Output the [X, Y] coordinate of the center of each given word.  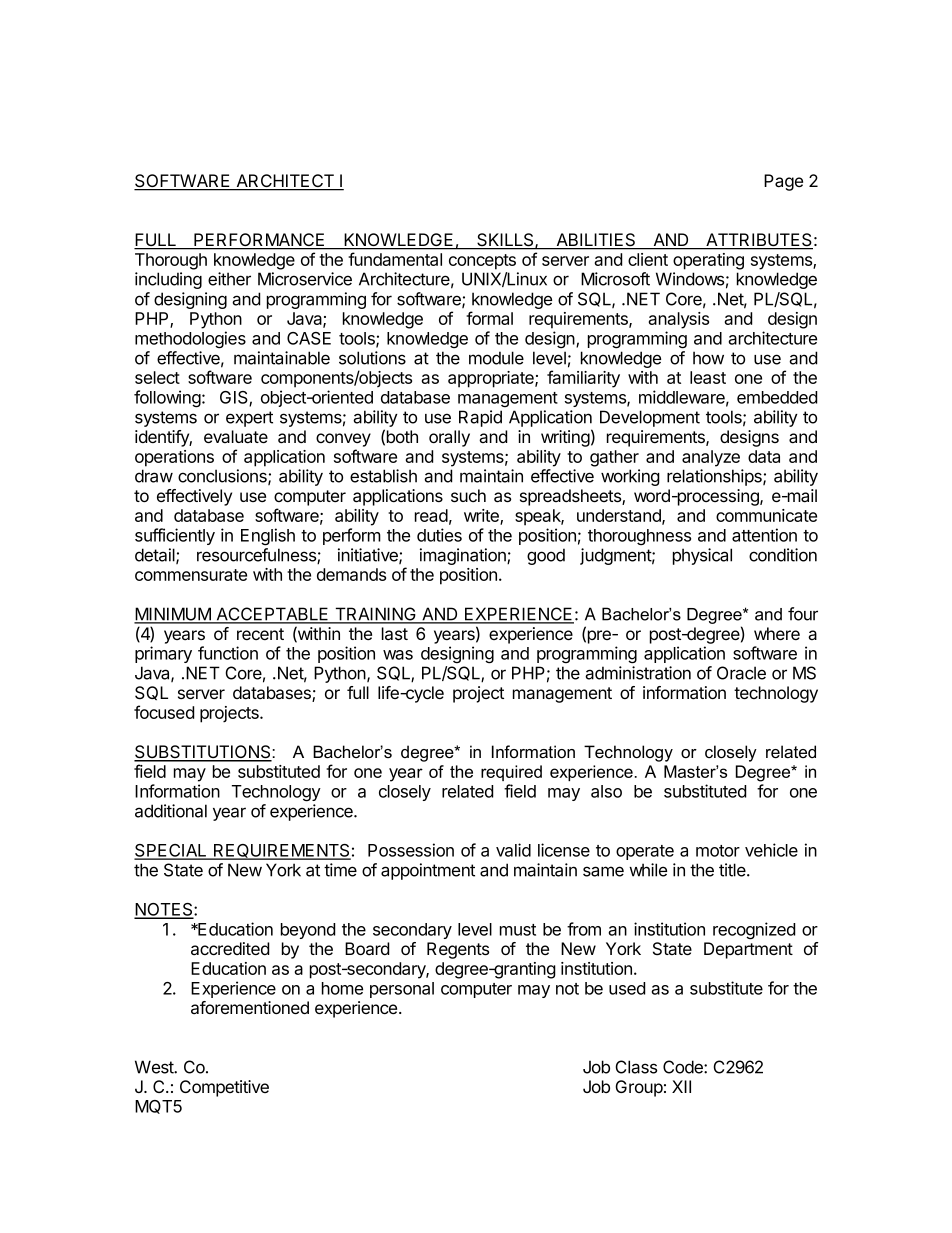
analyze [711, 458]
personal [402, 990]
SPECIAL [171, 851]
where [777, 633]
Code [684, 1067]
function [228, 653]
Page [783, 182]
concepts [482, 262]
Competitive [224, 1088]
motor [718, 851]
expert [249, 419]
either [229, 279]
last [395, 634]
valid [513, 850]
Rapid [480, 418]
